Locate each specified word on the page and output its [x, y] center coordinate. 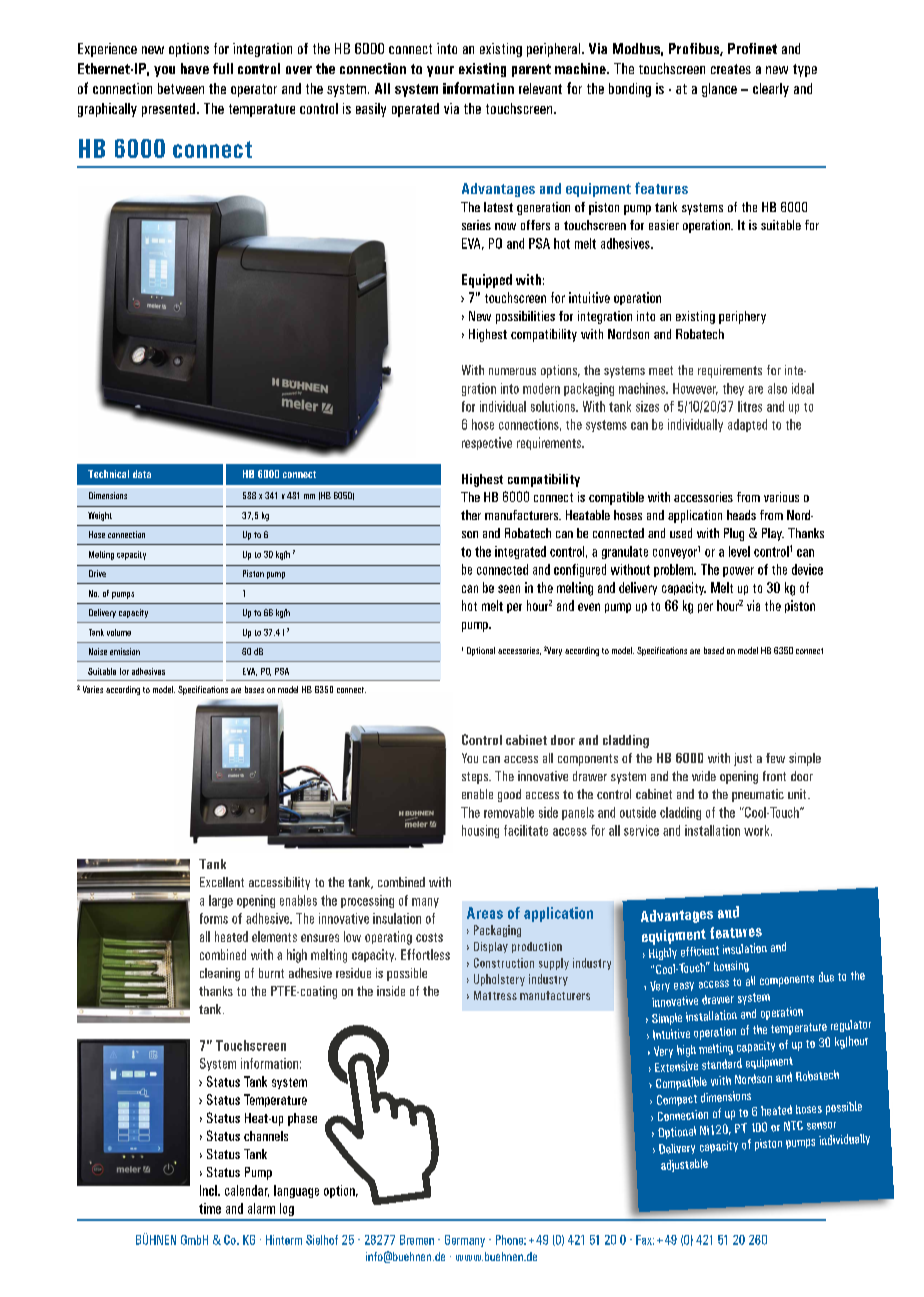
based [714, 650]
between [181, 88]
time [210, 1208]
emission [125, 651]
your [440, 71]
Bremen [417, 1240]
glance [719, 90]
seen [509, 589]
